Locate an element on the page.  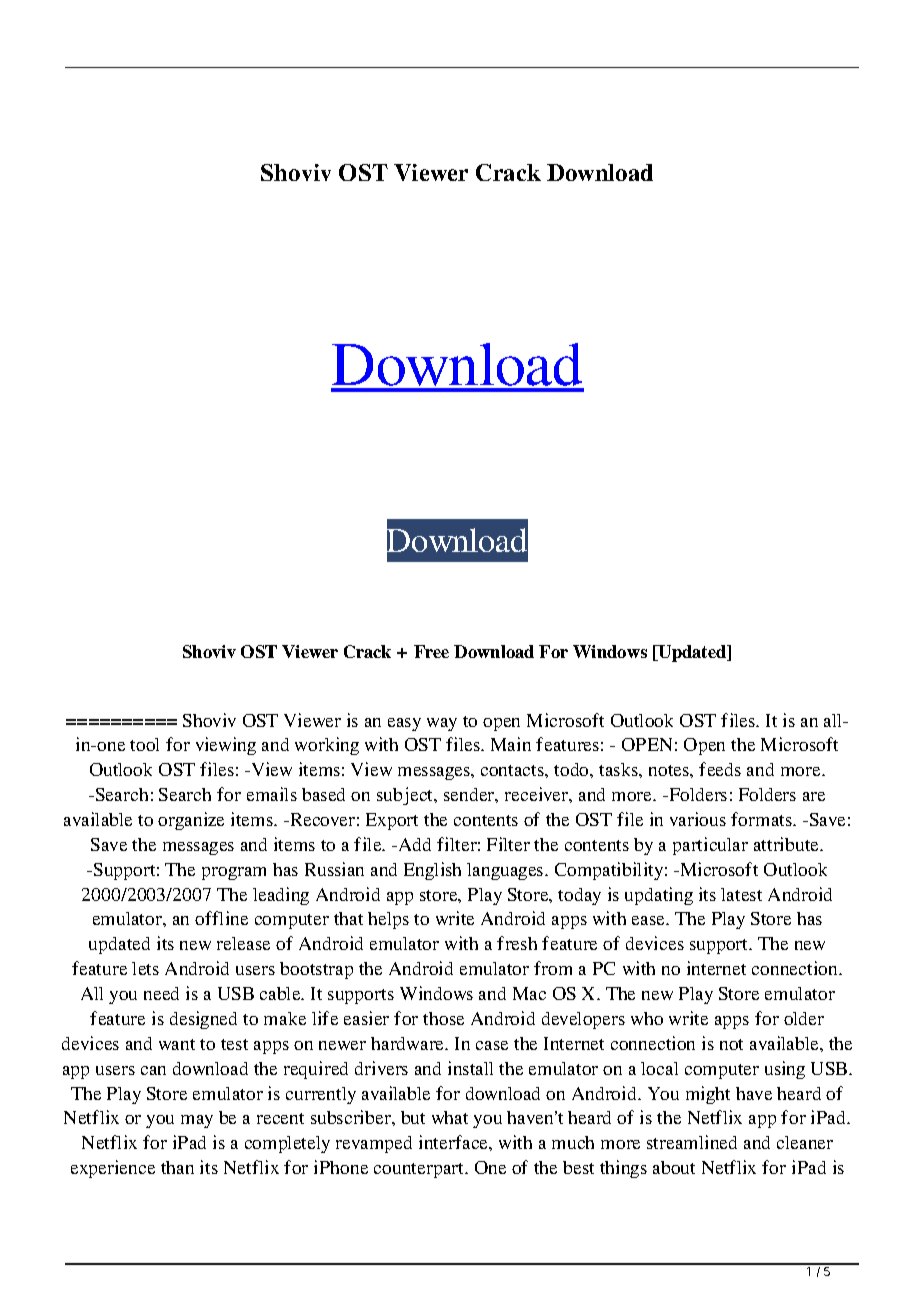
those is located at coordinates (443, 1018).
